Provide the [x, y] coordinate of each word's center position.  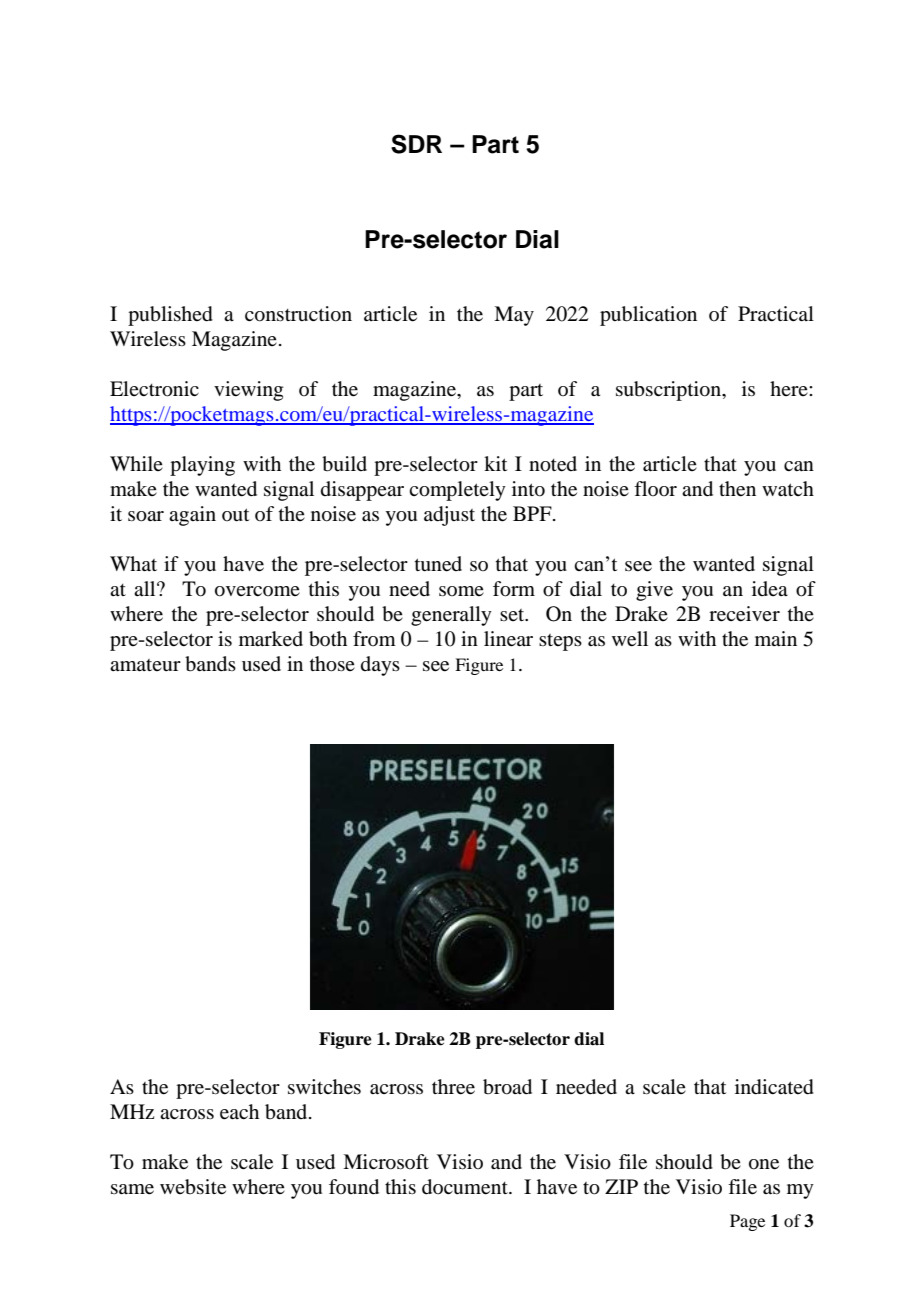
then [737, 489]
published [170, 316]
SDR [416, 144]
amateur [145, 665]
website [193, 1187]
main [776, 638]
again [192, 516]
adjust [449, 516]
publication [648, 316]
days [380, 666]
